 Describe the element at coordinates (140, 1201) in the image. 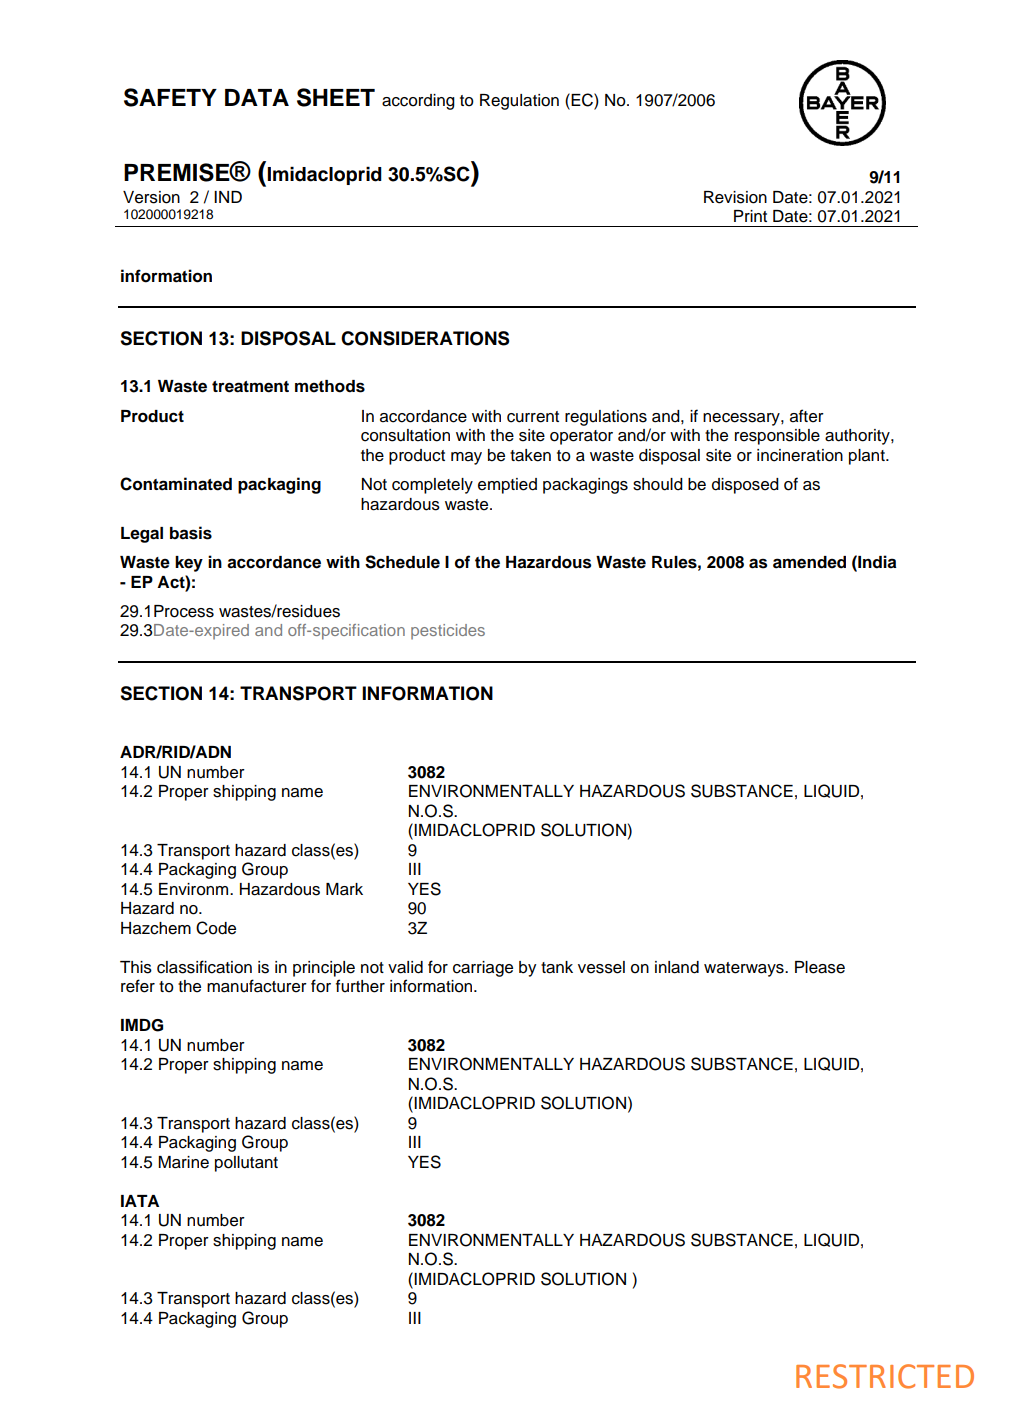

I see `IATA` at that location.
